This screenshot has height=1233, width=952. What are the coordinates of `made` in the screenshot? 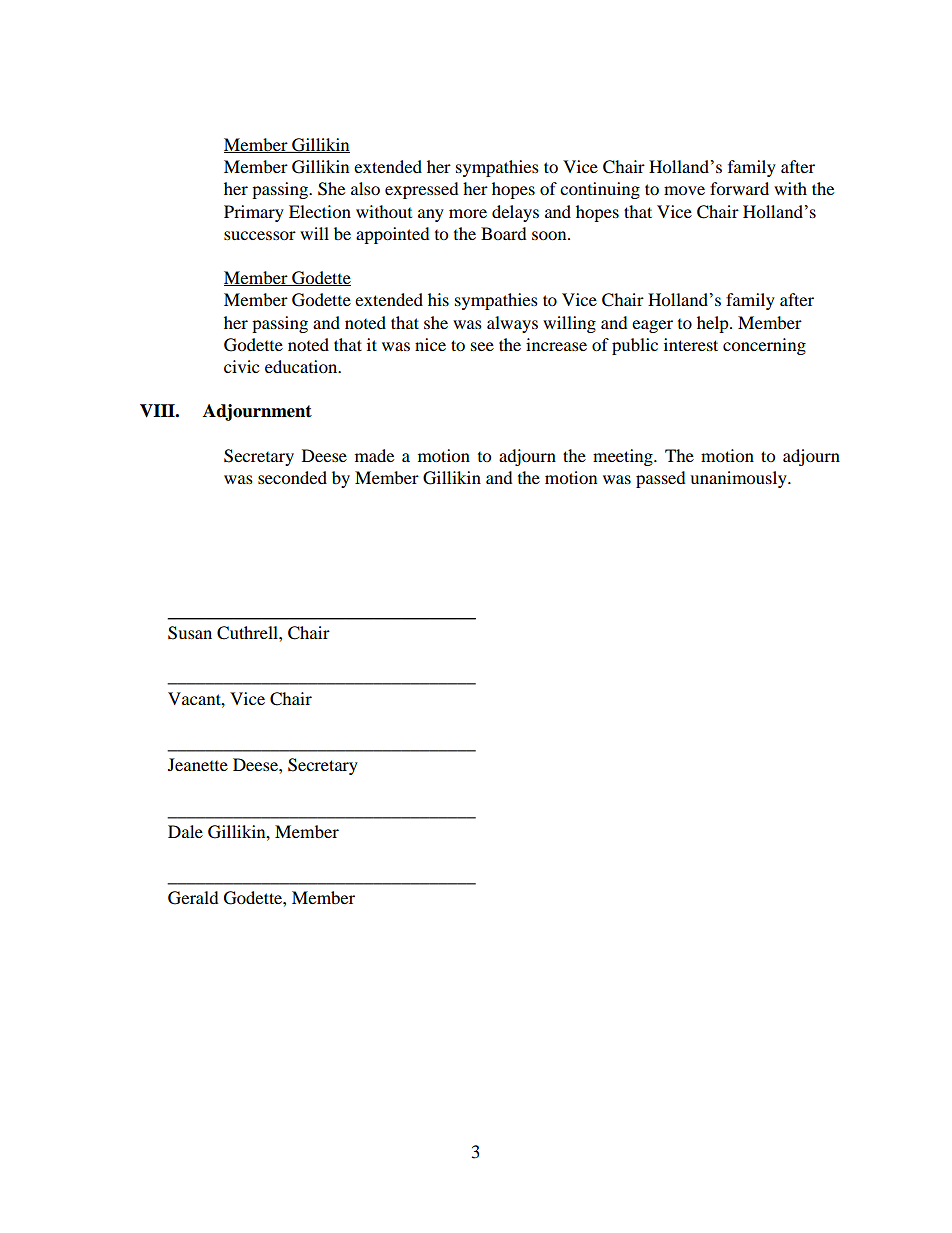 It's located at (374, 455).
